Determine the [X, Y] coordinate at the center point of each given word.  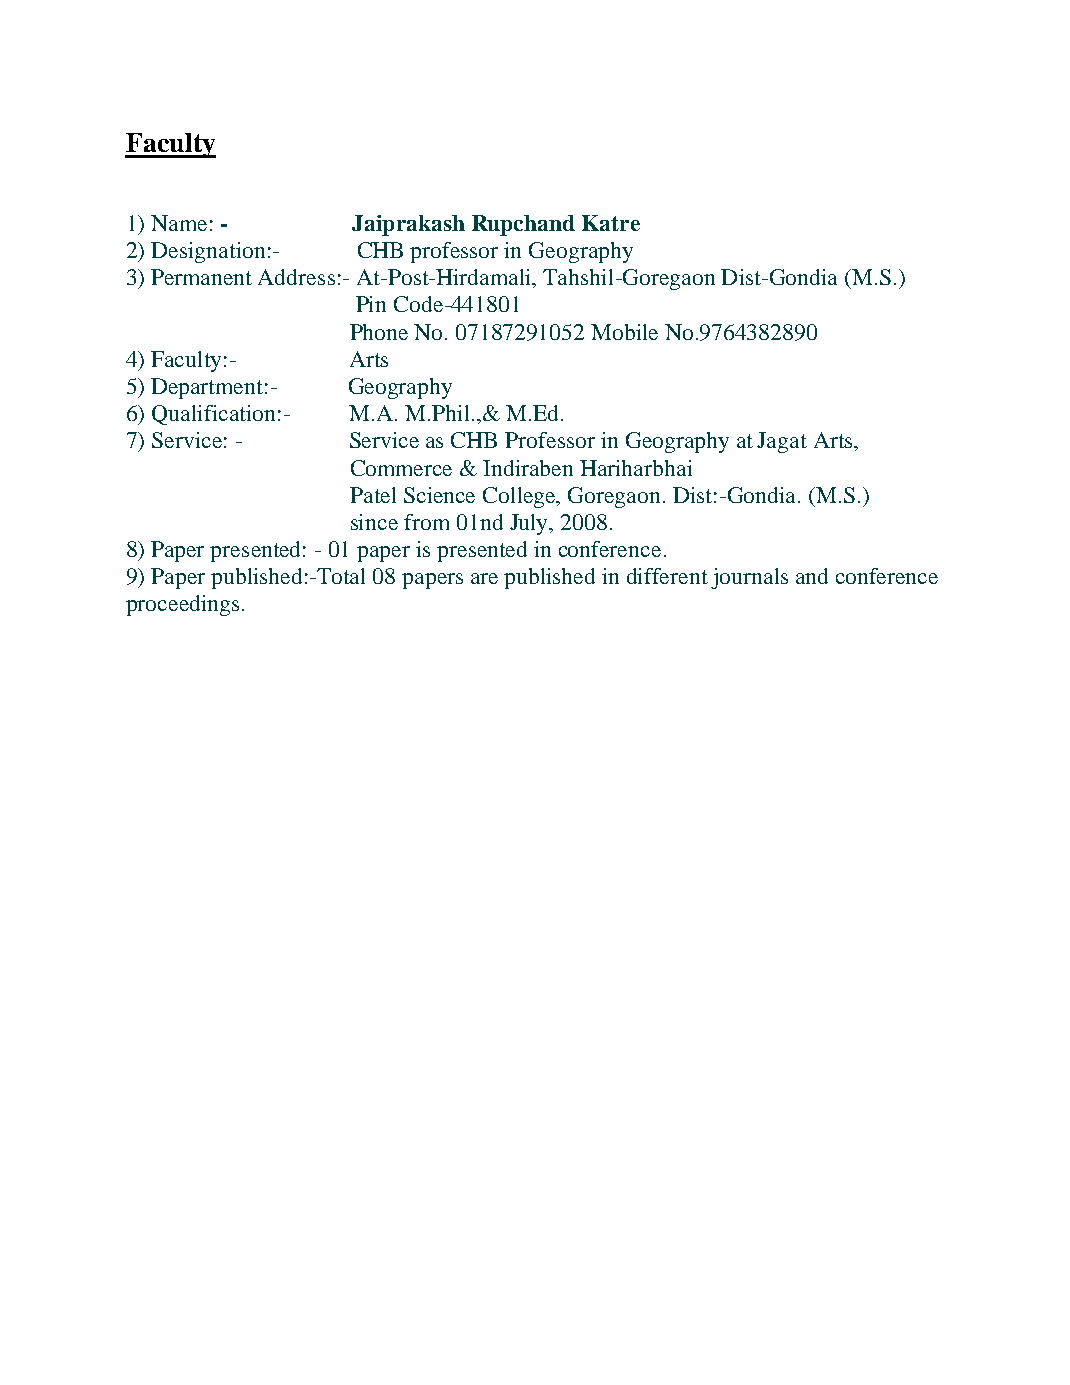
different [667, 576]
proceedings [182, 605]
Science [439, 495]
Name [179, 223]
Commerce [401, 468]
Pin [371, 304]
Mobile [624, 332]
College [520, 497]
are [484, 578]
